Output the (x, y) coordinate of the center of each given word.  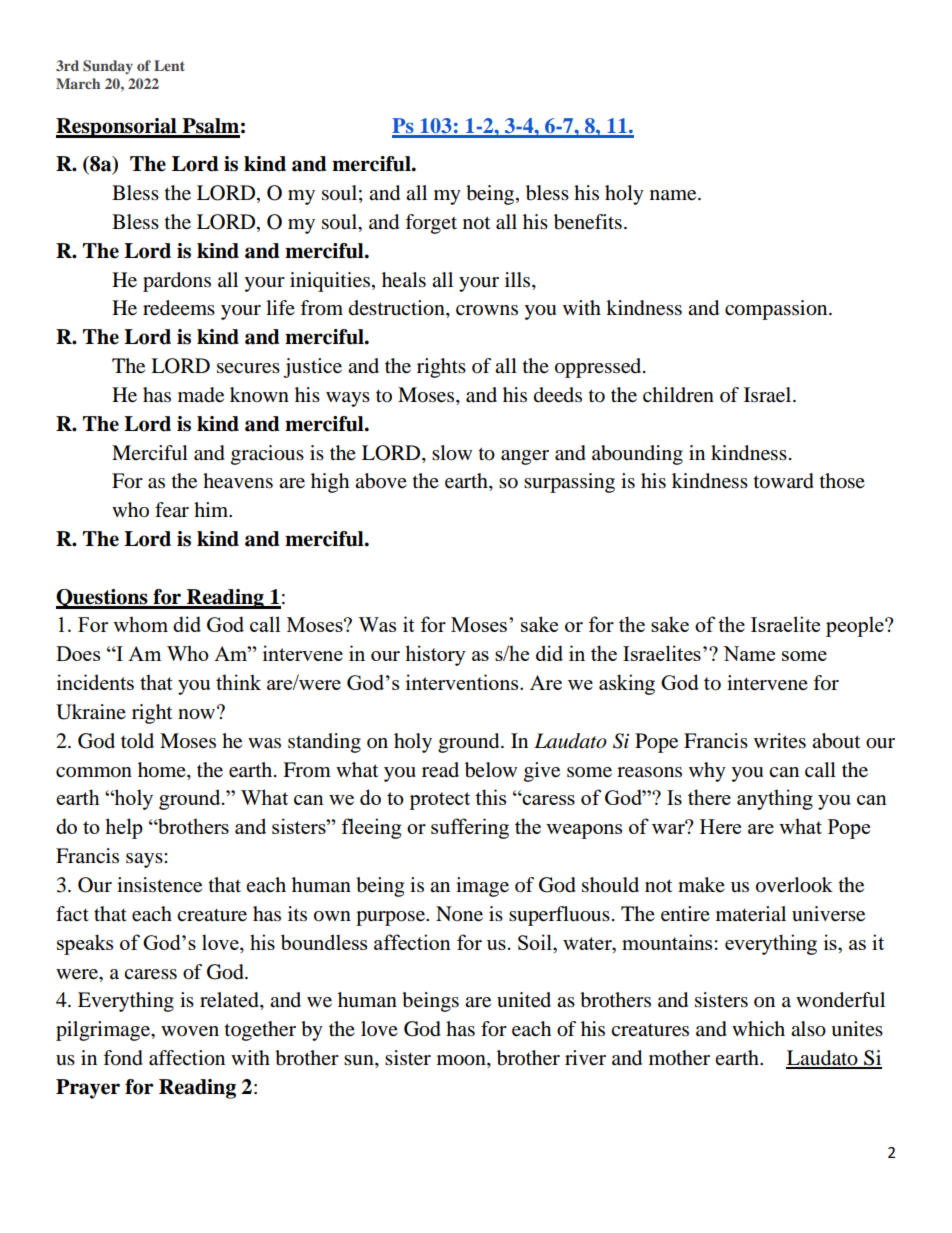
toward (784, 481)
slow (452, 453)
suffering (470, 828)
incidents (95, 682)
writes (780, 741)
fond (123, 1058)
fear (172, 509)
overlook (794, 885)
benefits (588, 222)
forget (431, 224)
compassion (777, 310)
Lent (169, 65)
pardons (177, 282)
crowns (487, 310)
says (145, 860)
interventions (463, 682)
